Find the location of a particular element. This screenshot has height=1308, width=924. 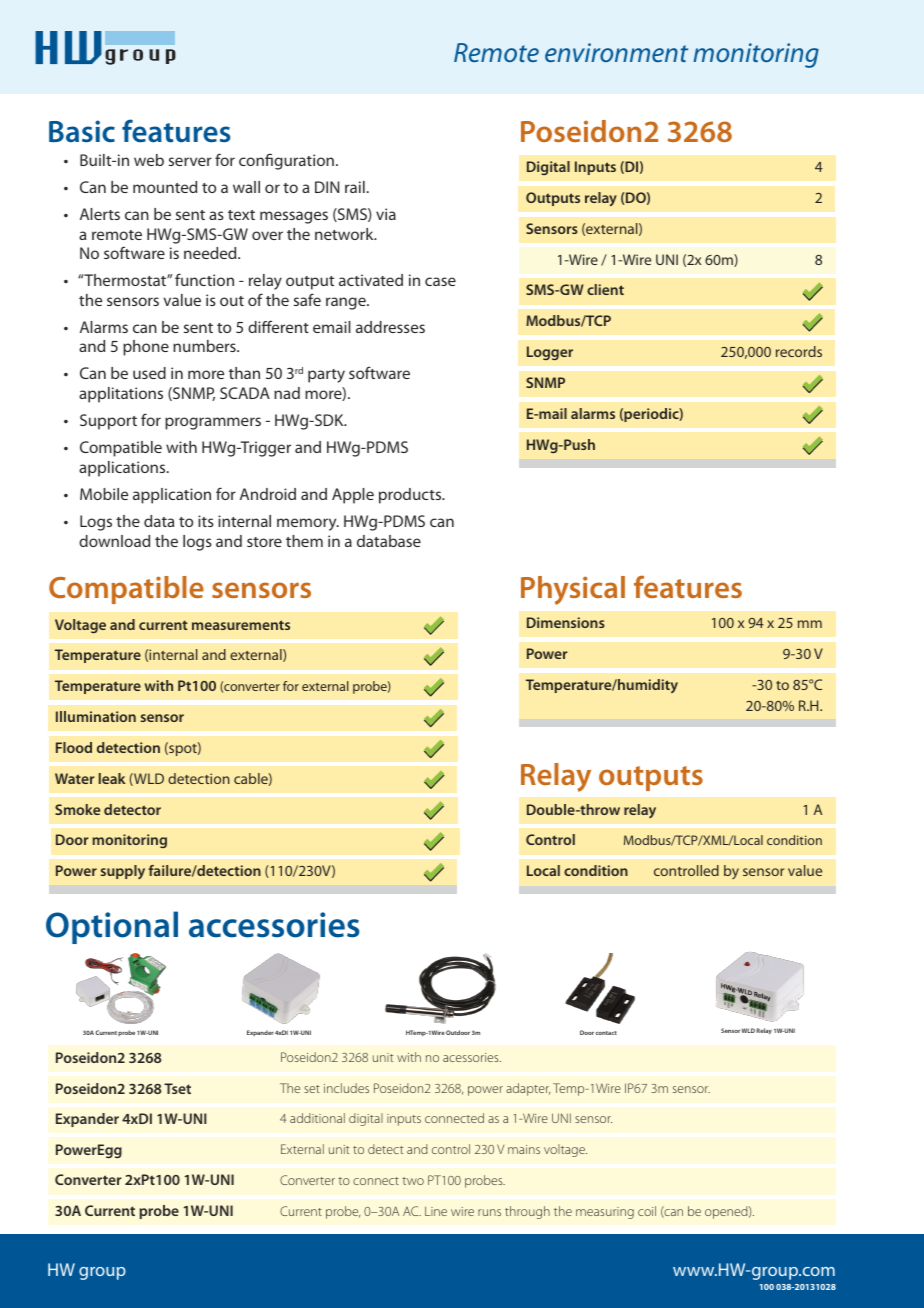

coil is located at coordinates (647, 1211).
